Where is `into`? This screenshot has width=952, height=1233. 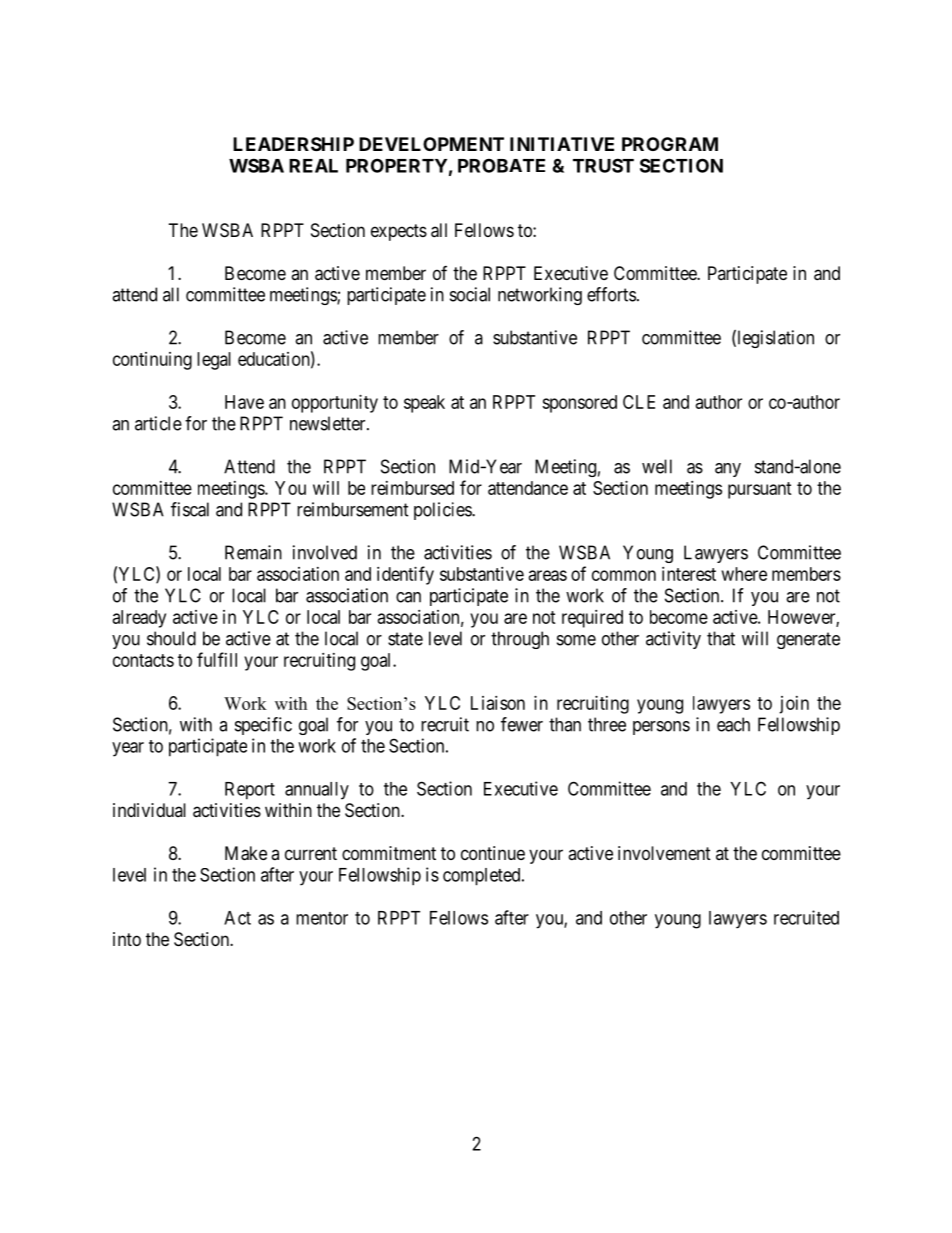
into is located at coordinates (127, 939).
